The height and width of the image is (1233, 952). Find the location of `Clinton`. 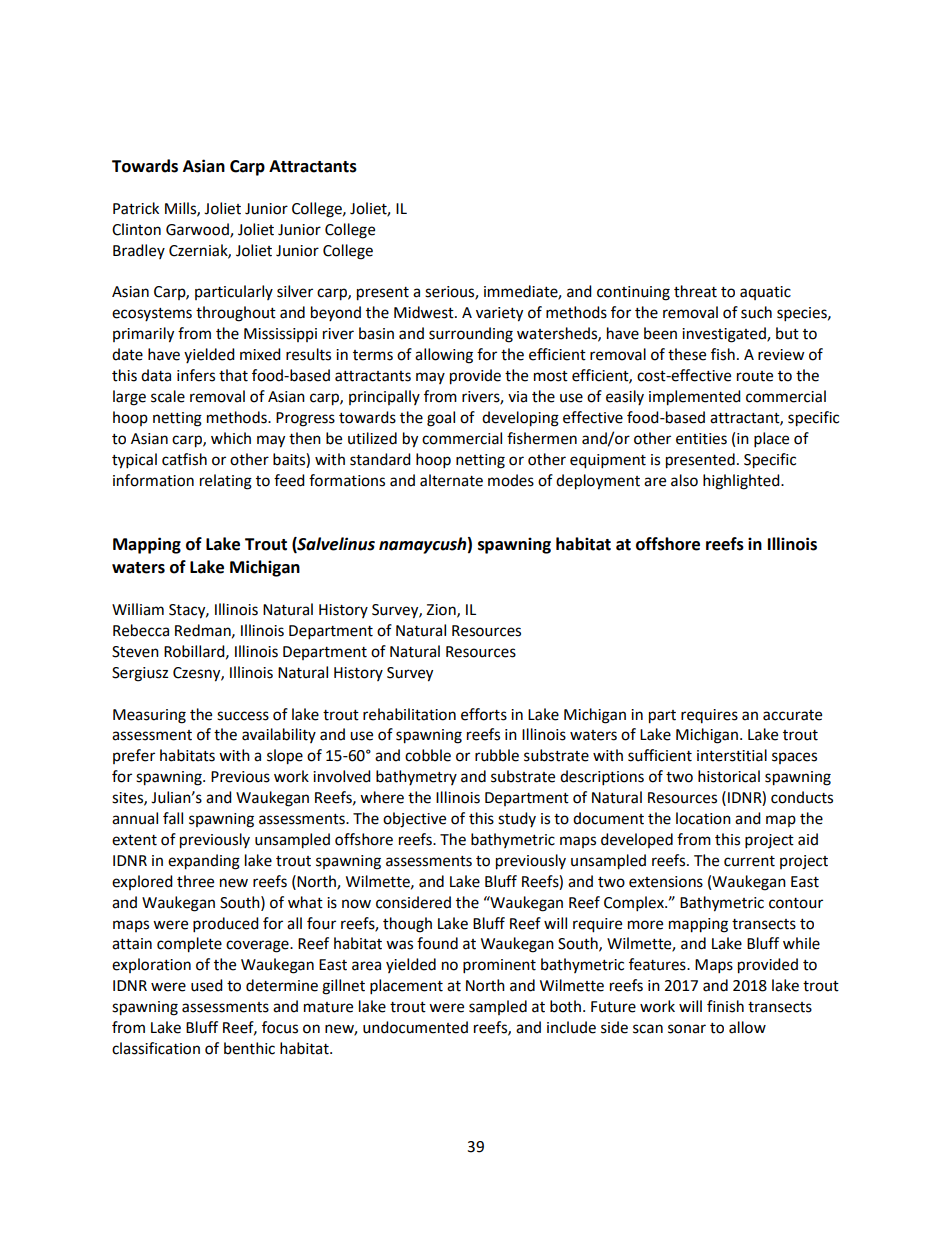

Clinton is located at coordinates (136, 229).
